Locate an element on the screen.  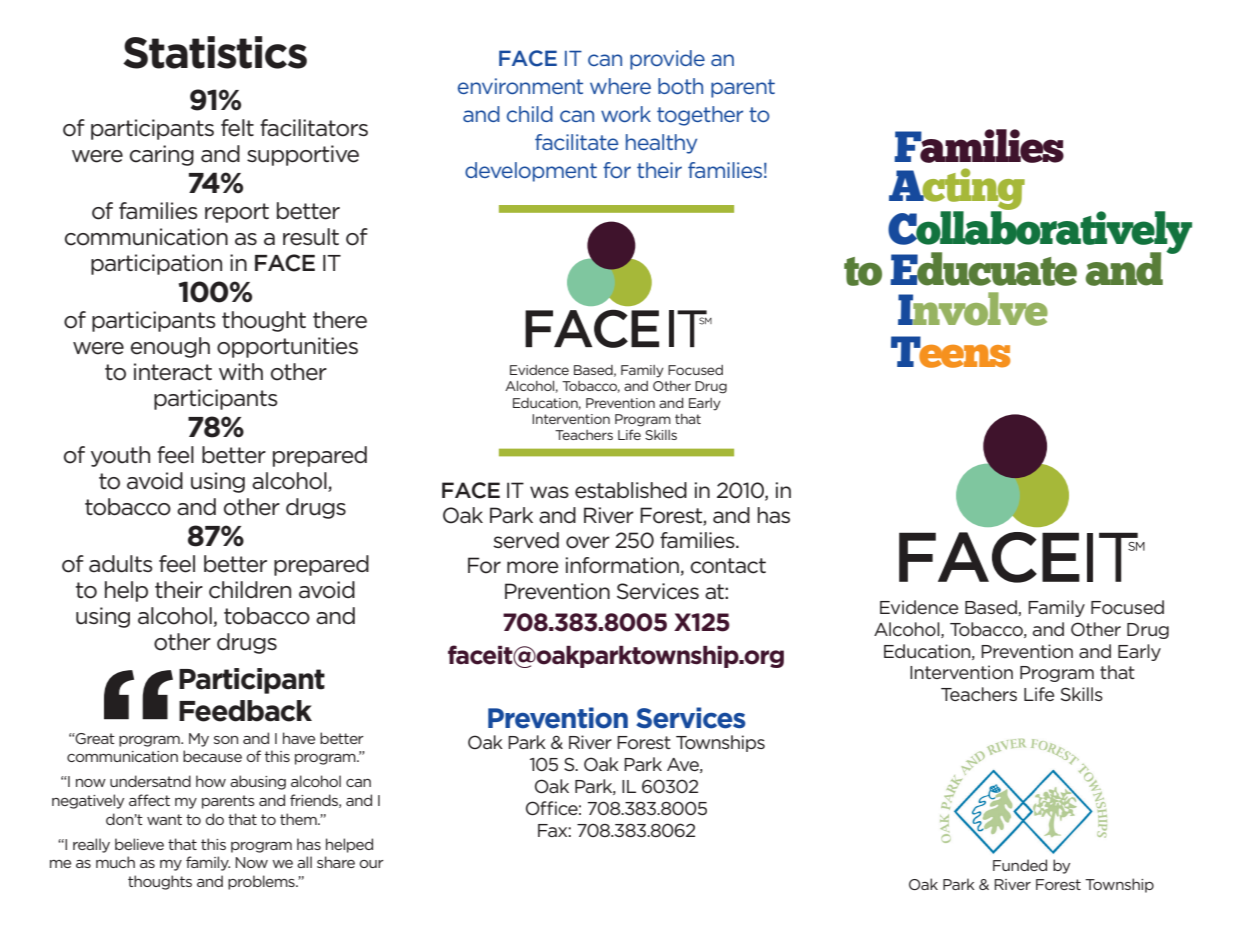
Feedback is located at coordinates (245, 711).
